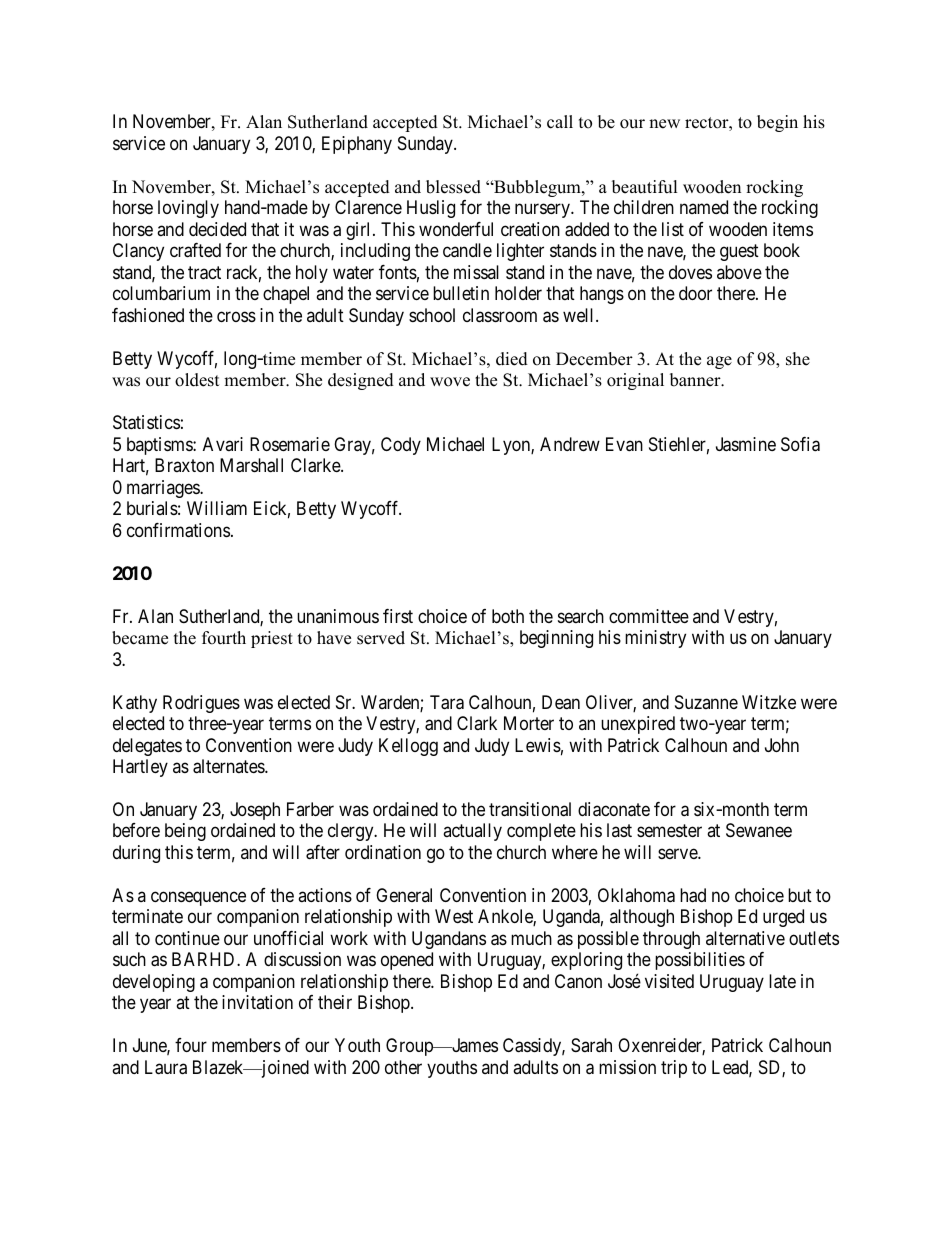  What do you see at coordinates (664, 124) in the page?
I see `new` at bounding box center [664, 124].
